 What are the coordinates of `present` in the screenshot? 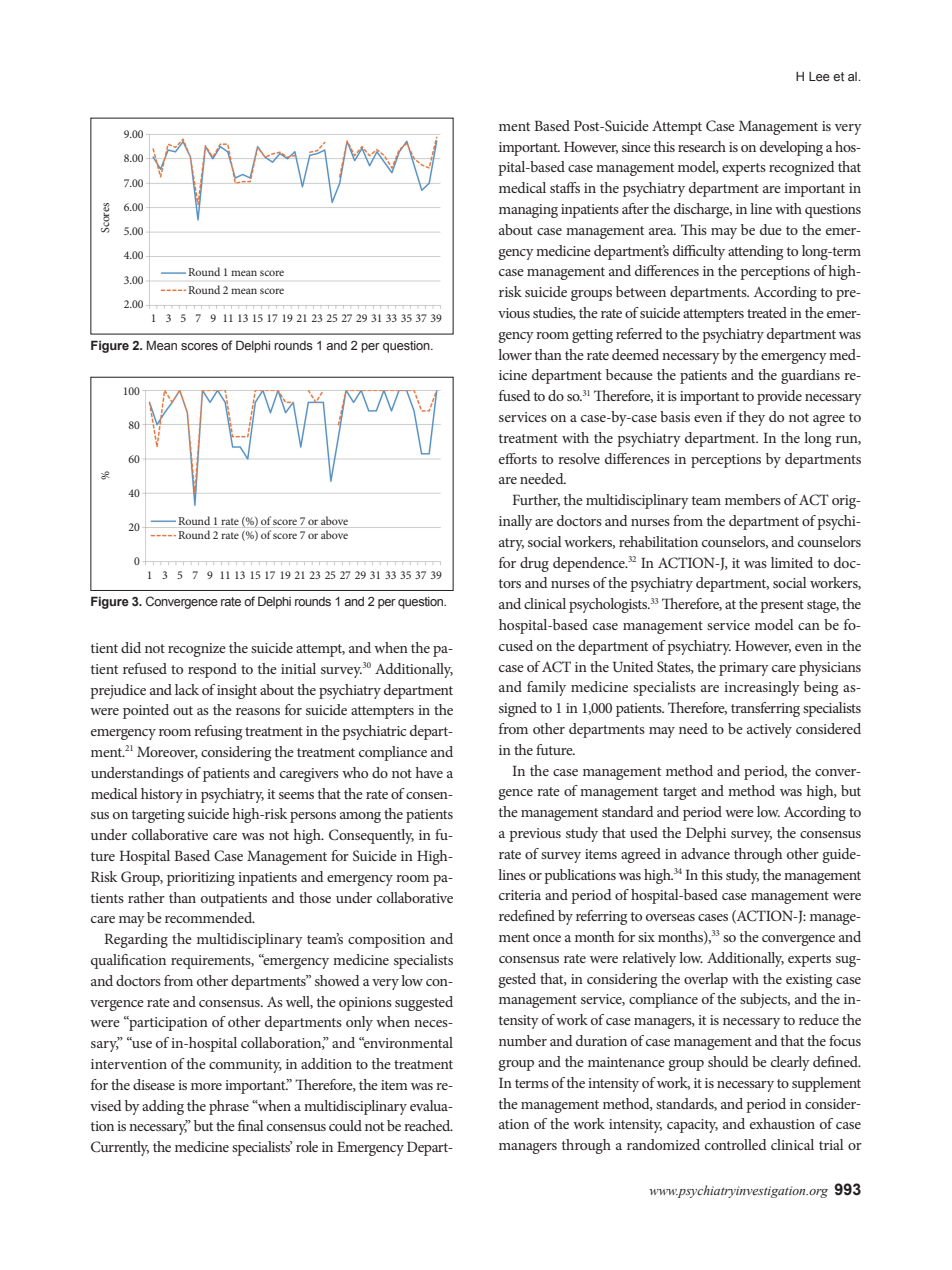 It's located at (782, 606).
